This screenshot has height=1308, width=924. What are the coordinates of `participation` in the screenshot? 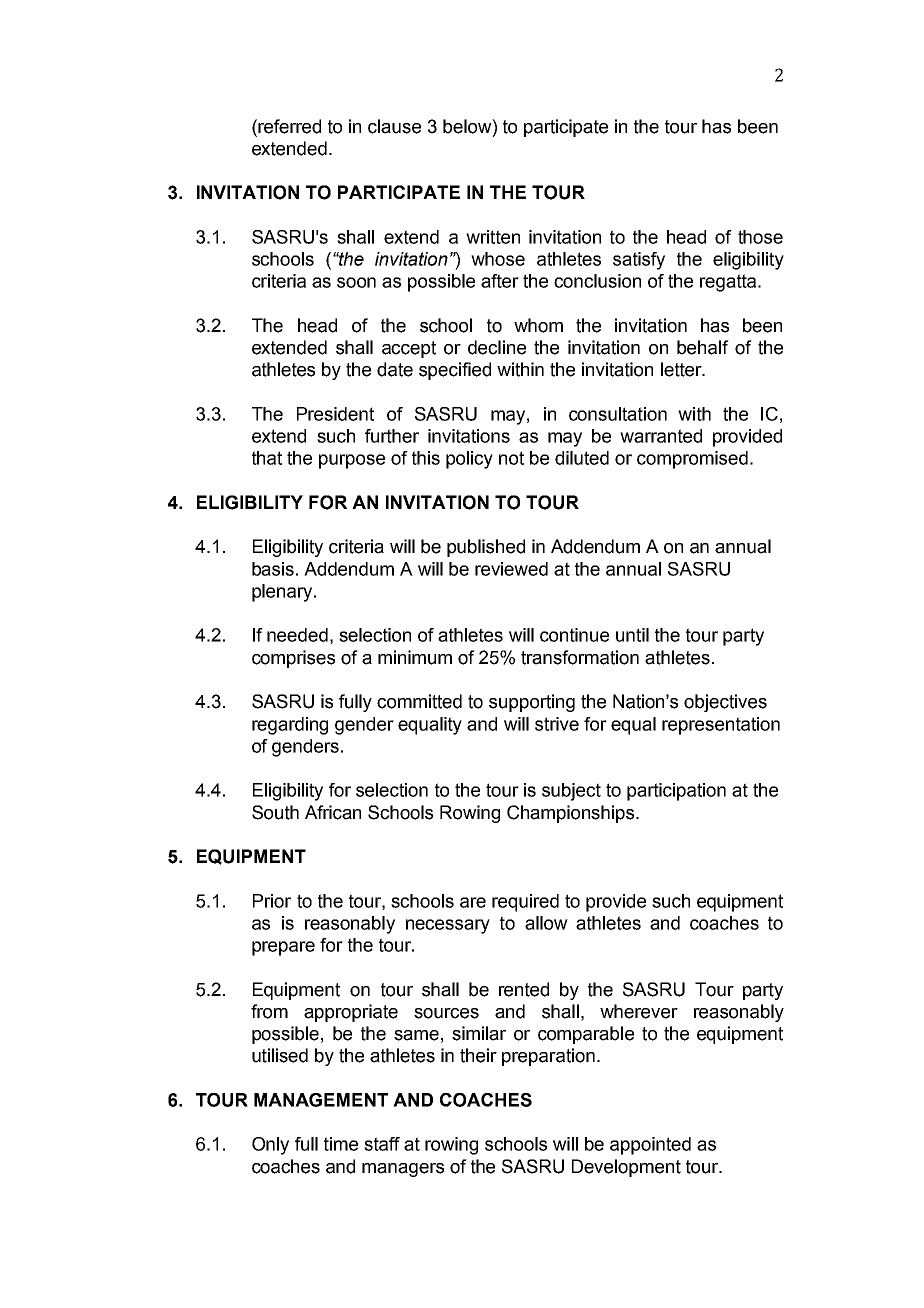 It's located at (676, 792).
